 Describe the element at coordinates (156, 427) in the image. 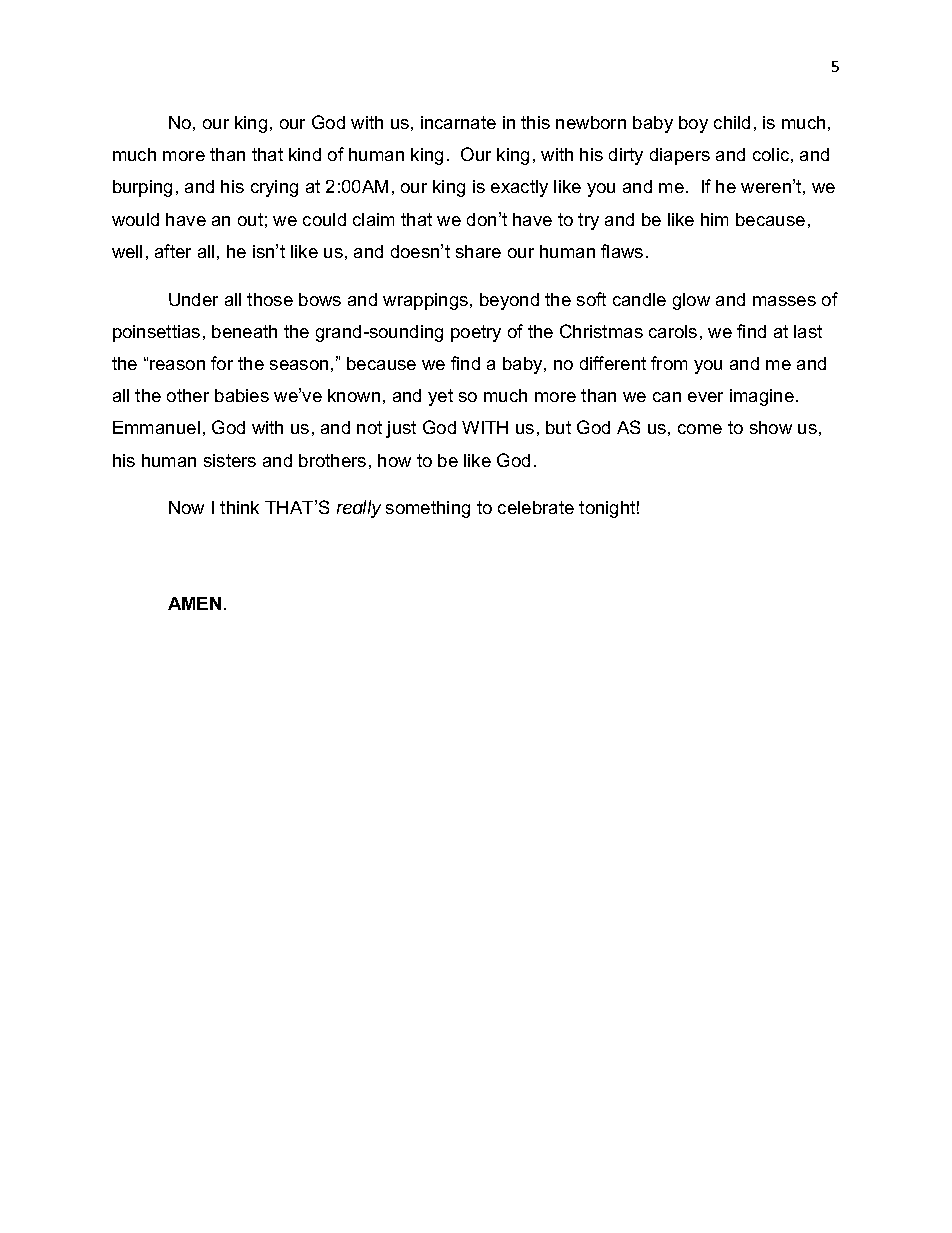

I see `Emmanuel` at that location.
